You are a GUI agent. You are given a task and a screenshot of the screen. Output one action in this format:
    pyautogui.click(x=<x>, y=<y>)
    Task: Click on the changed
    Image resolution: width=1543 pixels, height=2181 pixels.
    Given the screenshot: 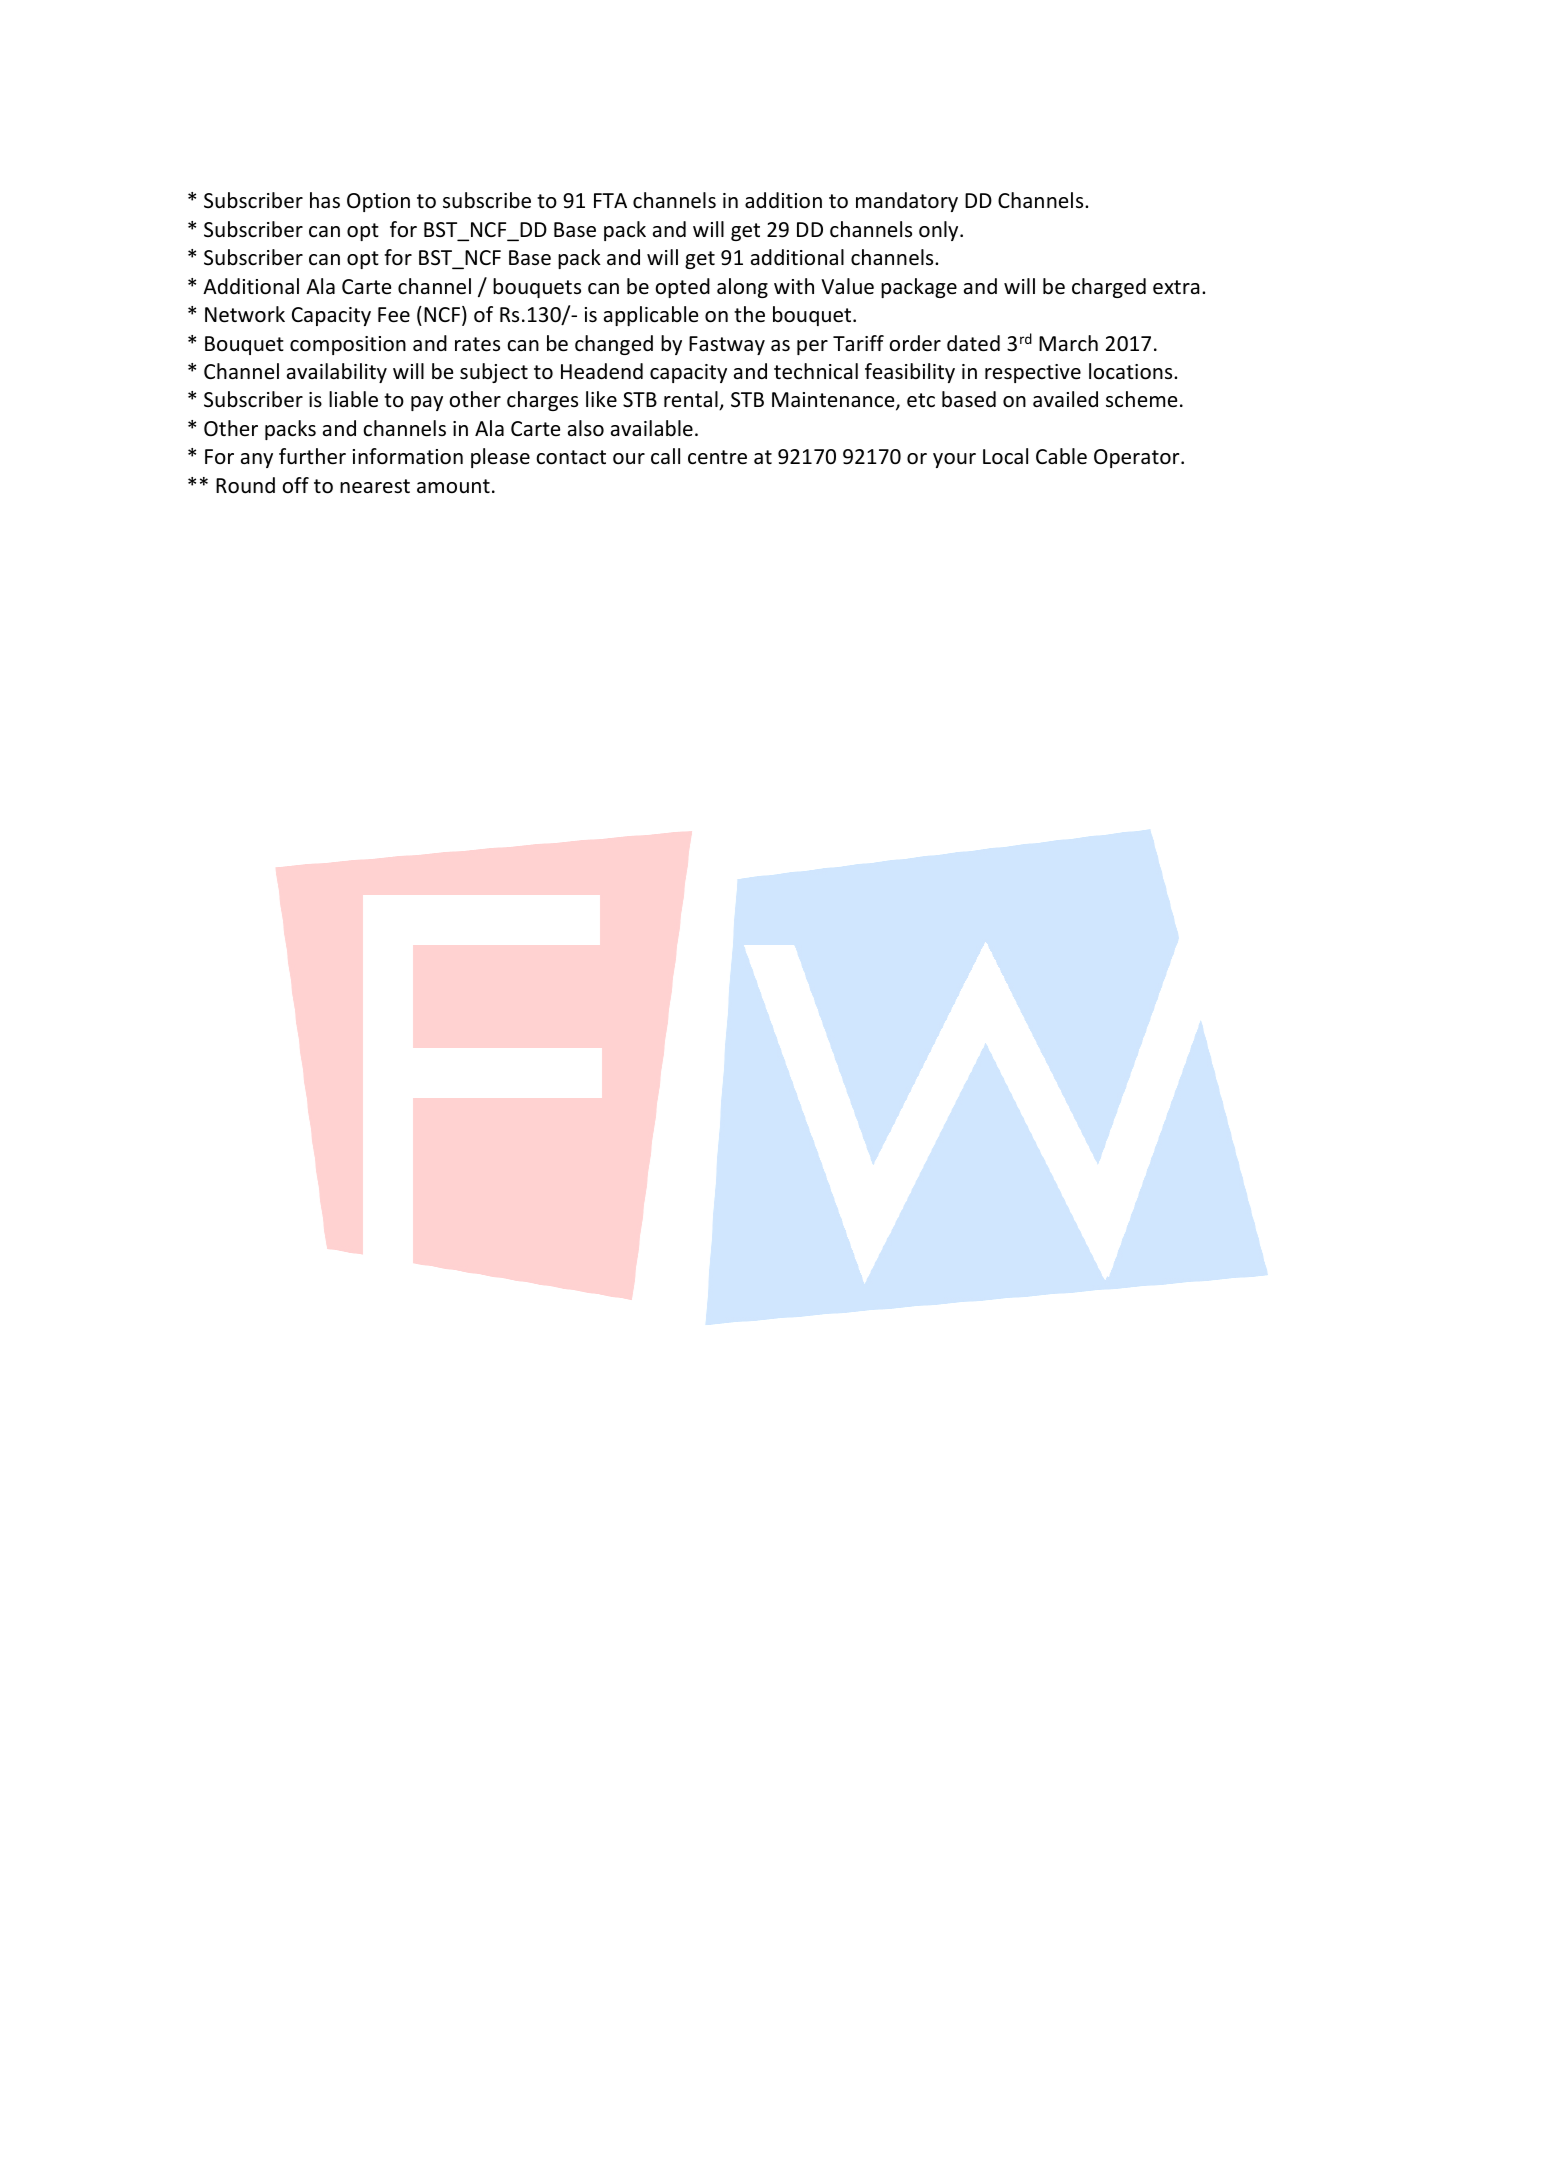 What is the action you would take?
    pyautogui.click(x=614, y=345)
